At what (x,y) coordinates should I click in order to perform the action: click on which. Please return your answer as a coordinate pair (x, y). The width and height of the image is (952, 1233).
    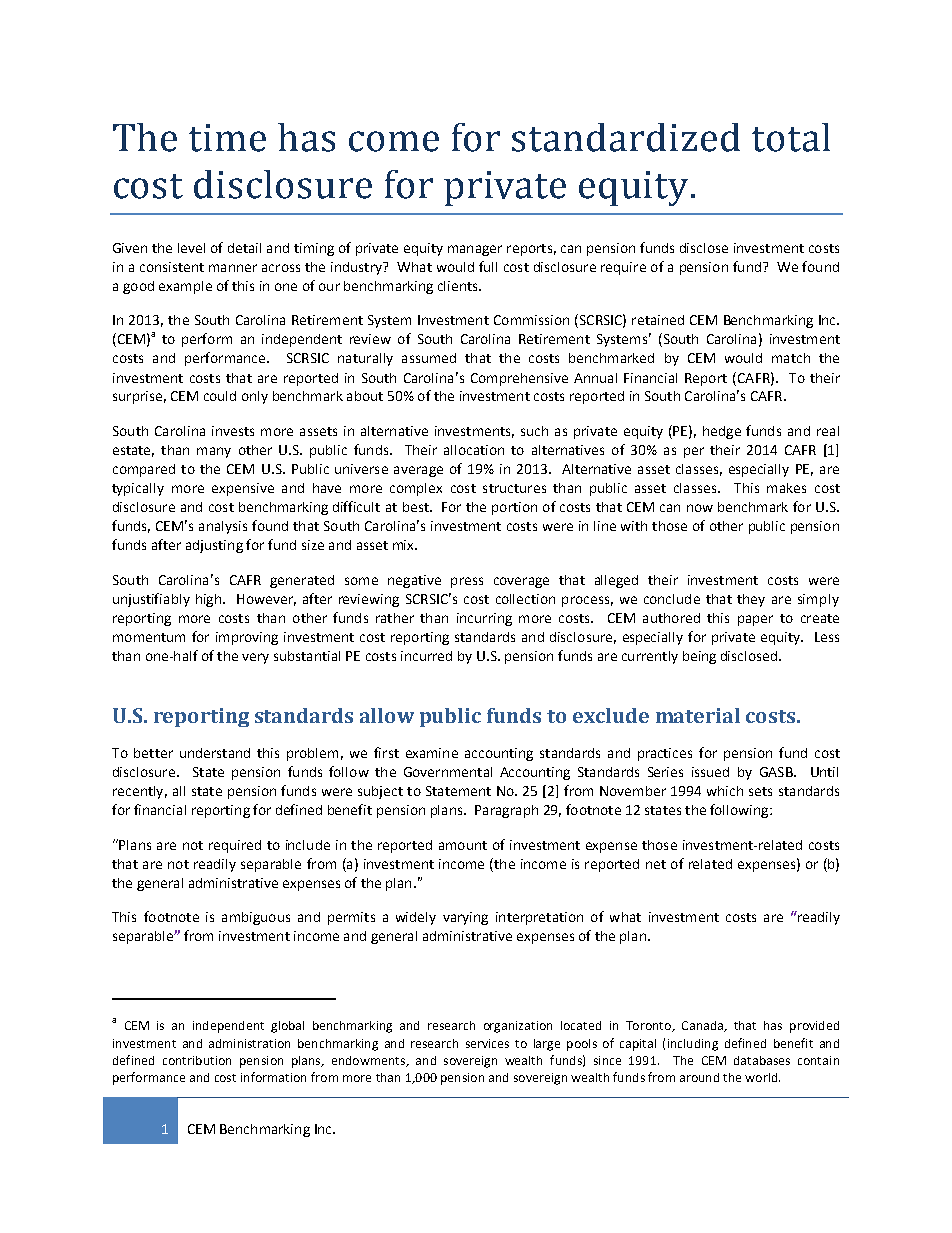
    Looking at the image, I should click on (725, 791).
